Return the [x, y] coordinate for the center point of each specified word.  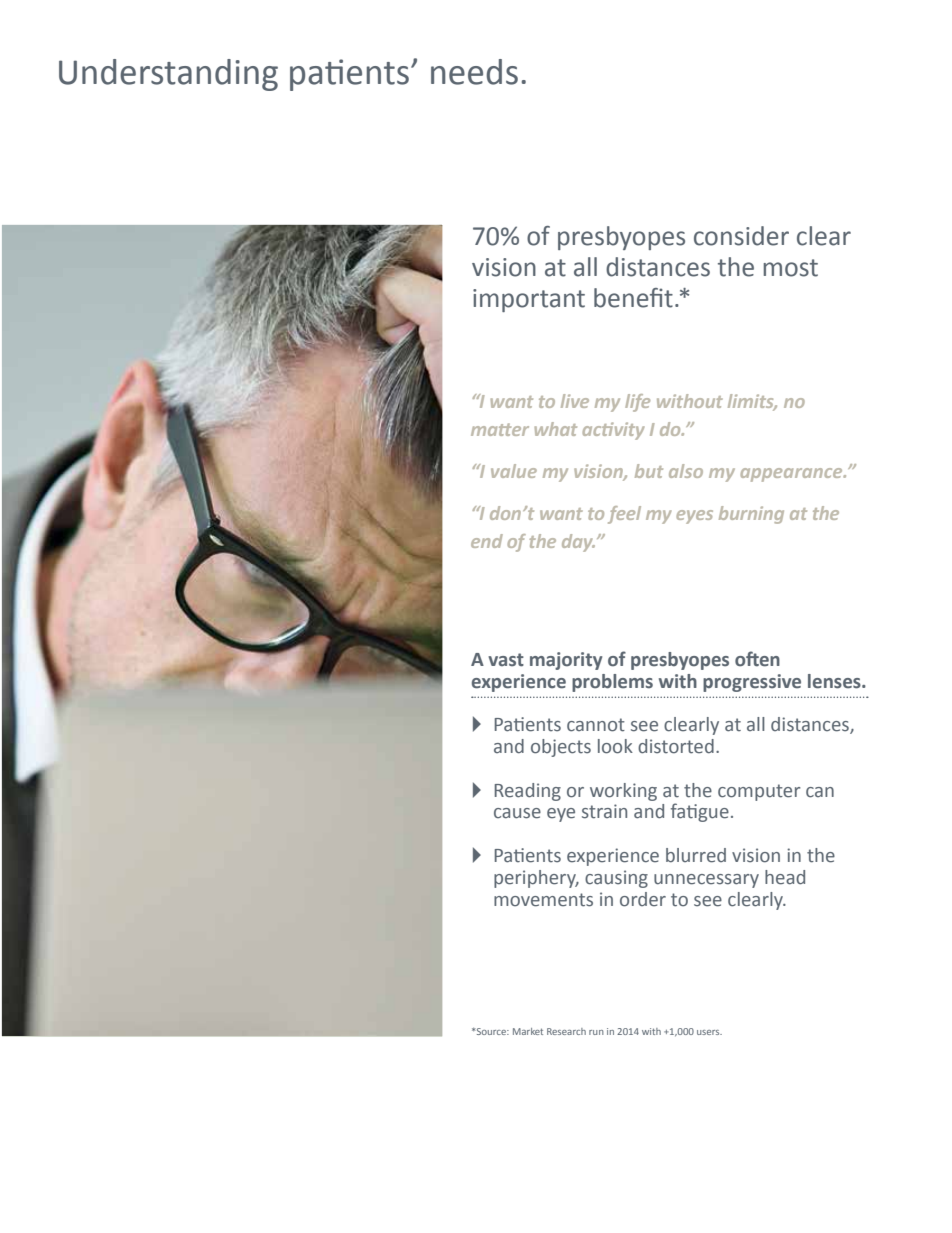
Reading [528, 792]
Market [528, 1031]
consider [741, 236]
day [578, 543]
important [529, 300]
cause [517, 813]
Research [566, 1031]
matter [500, 429]
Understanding [168, 75]
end [487, 541]
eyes [694, 517]
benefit [633, 298]
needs [474, 72]
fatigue [700, 812]
